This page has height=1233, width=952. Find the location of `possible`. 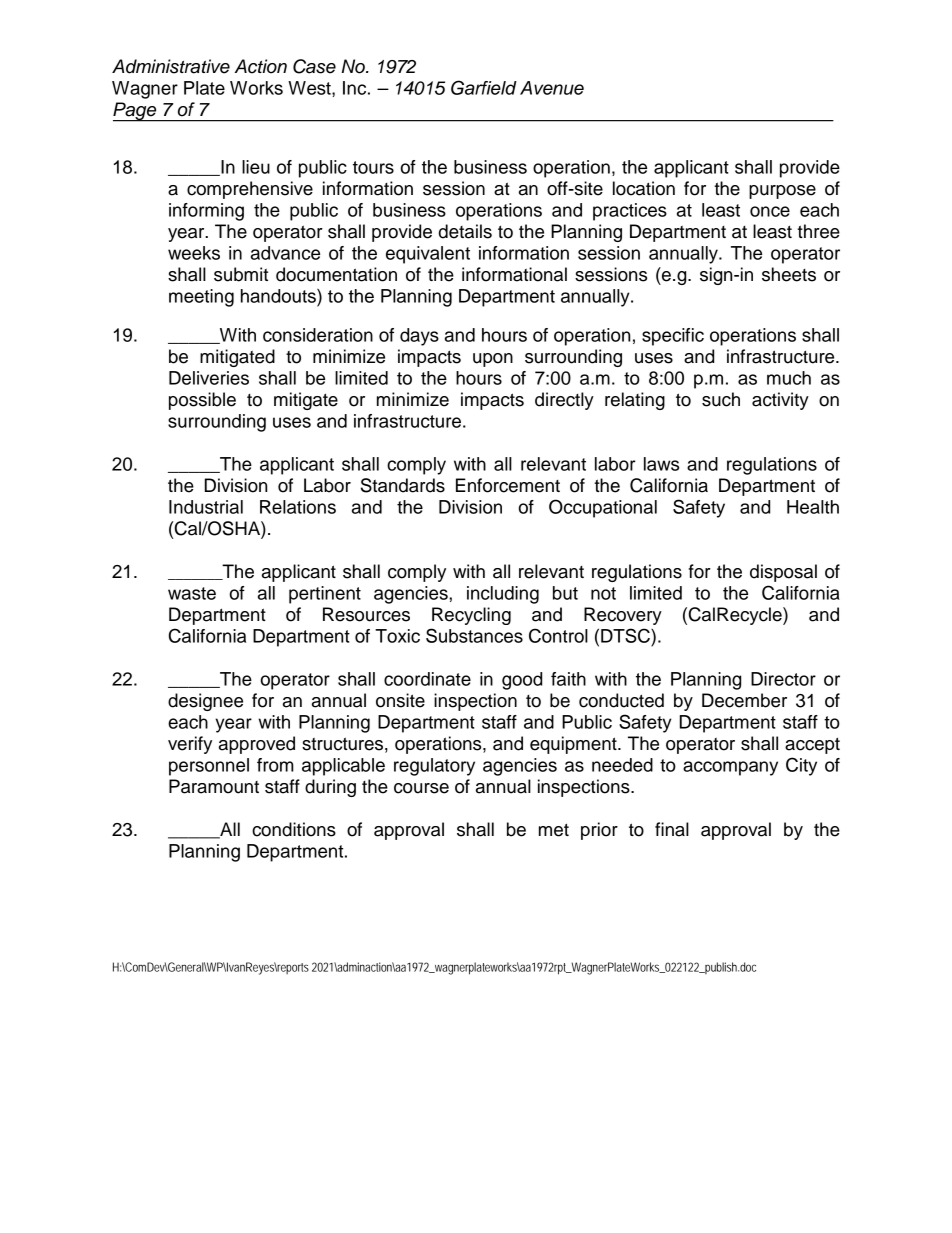

possible is located at coordinates (202, 401).
